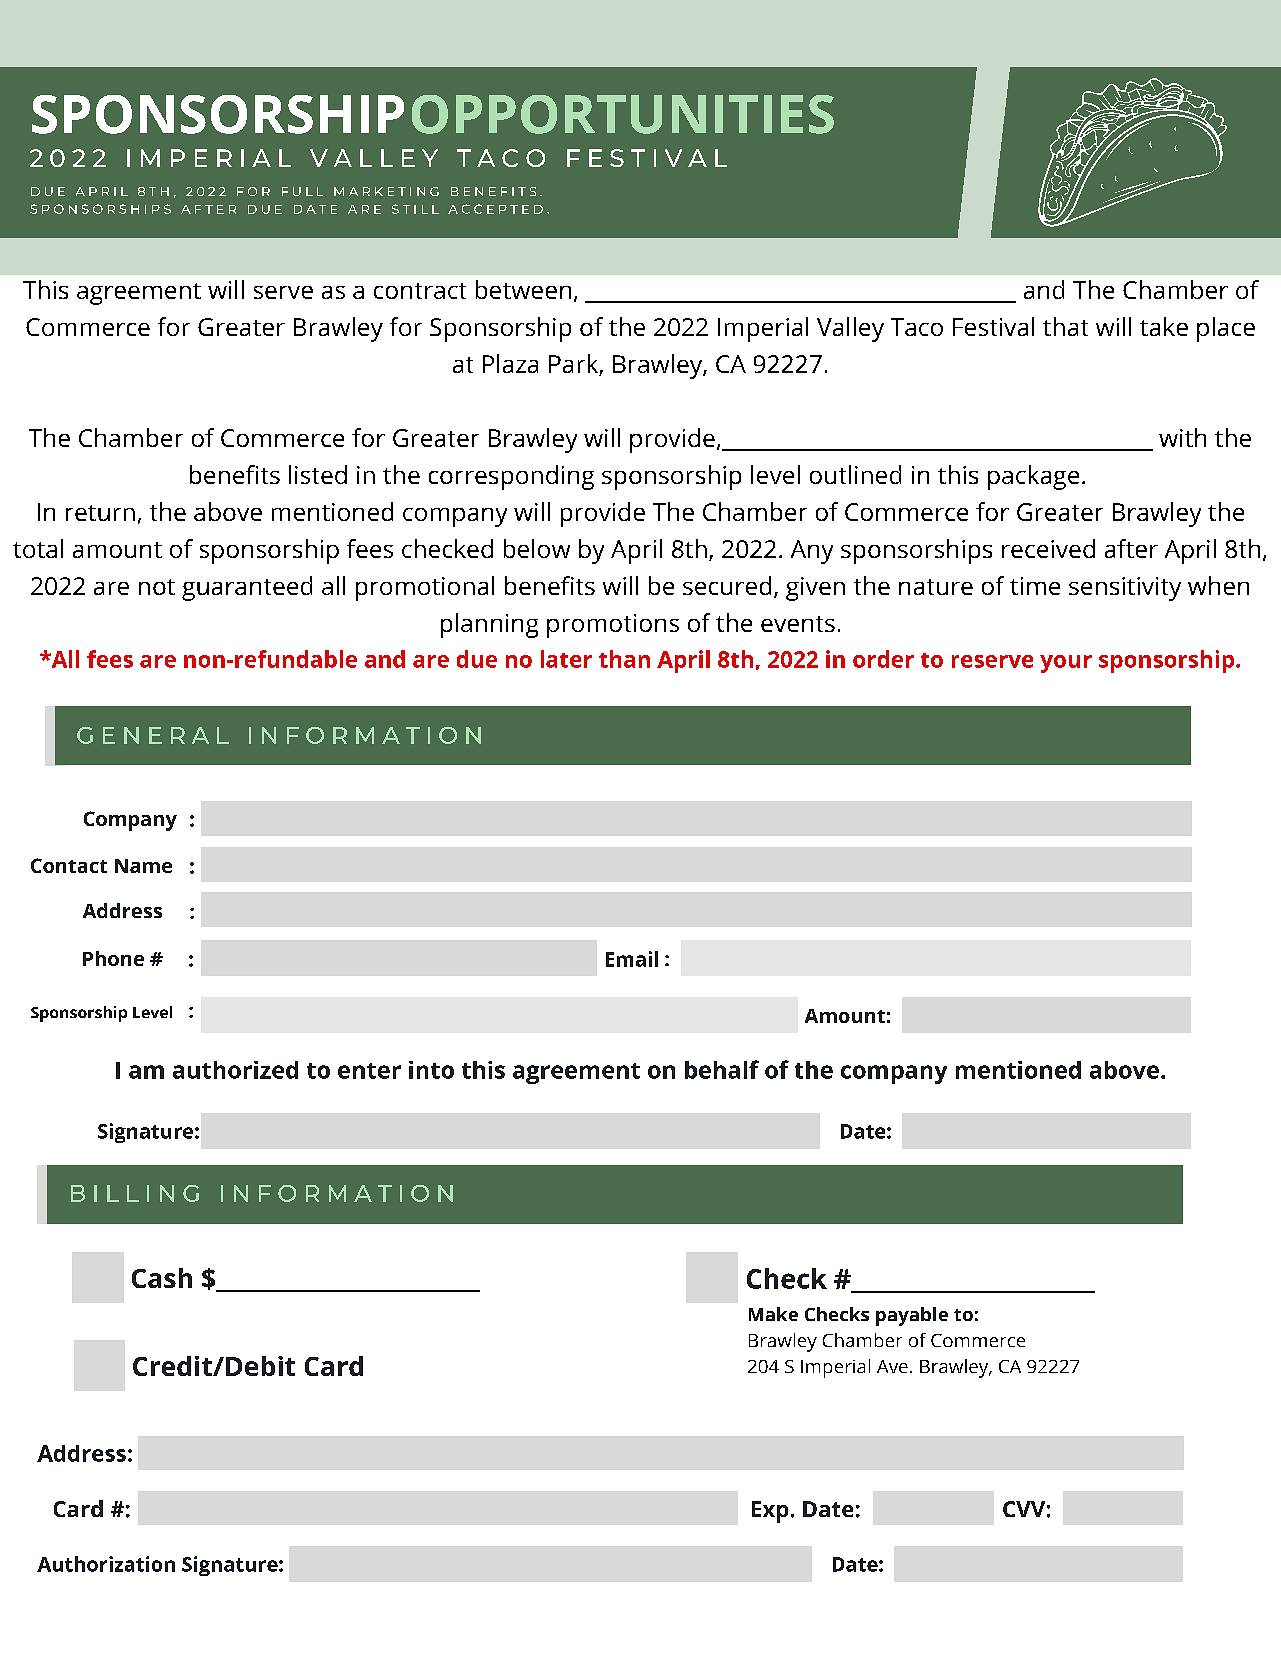 Image resolution: width=1281 pixels, height=1658 pixels. Describe the element at coordinates (157, 587) in the screenshot. I see `not` at that location.
